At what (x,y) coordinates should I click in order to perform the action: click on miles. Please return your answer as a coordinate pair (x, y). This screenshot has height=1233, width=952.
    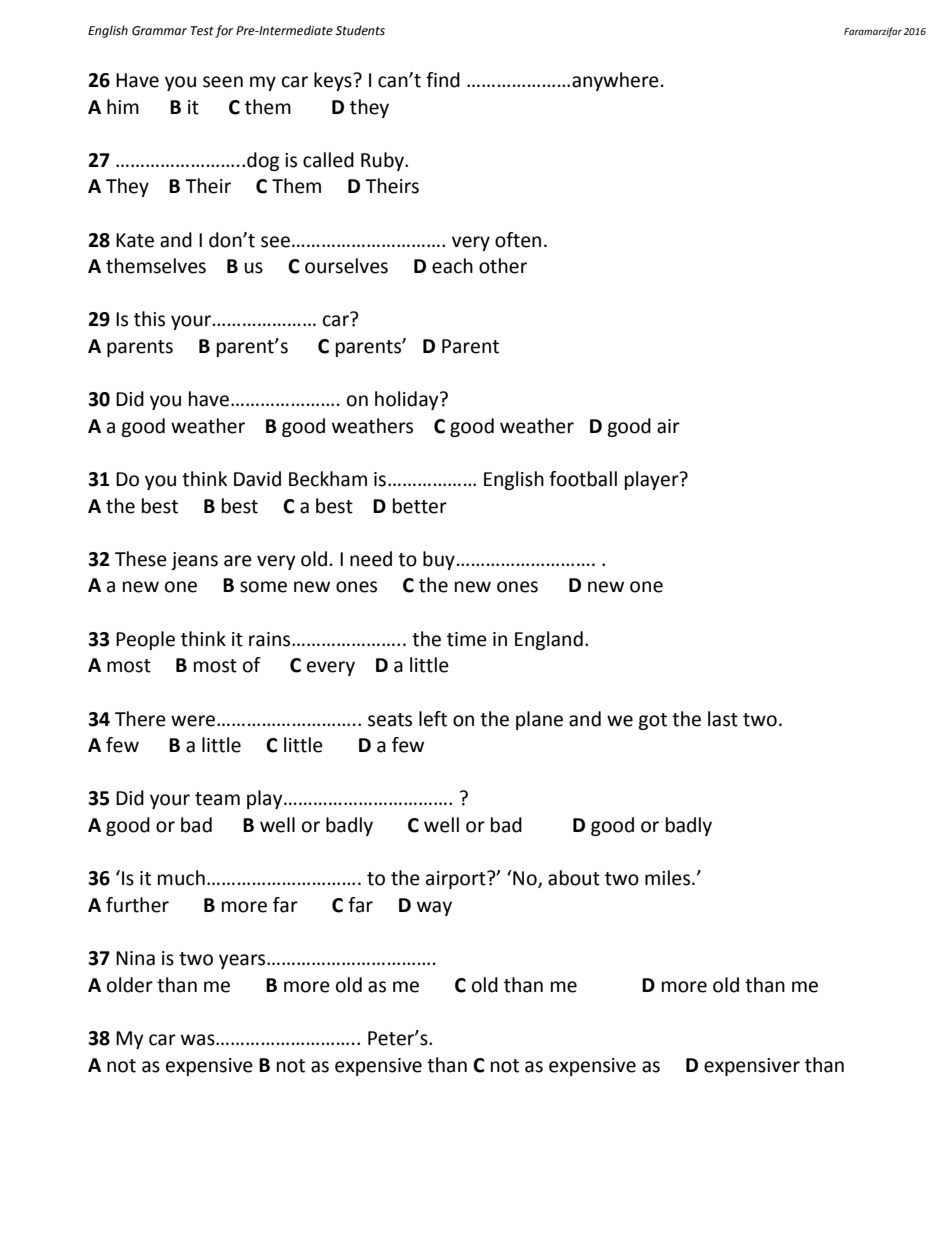
    Looking at the image, I should click on (669, 878).
